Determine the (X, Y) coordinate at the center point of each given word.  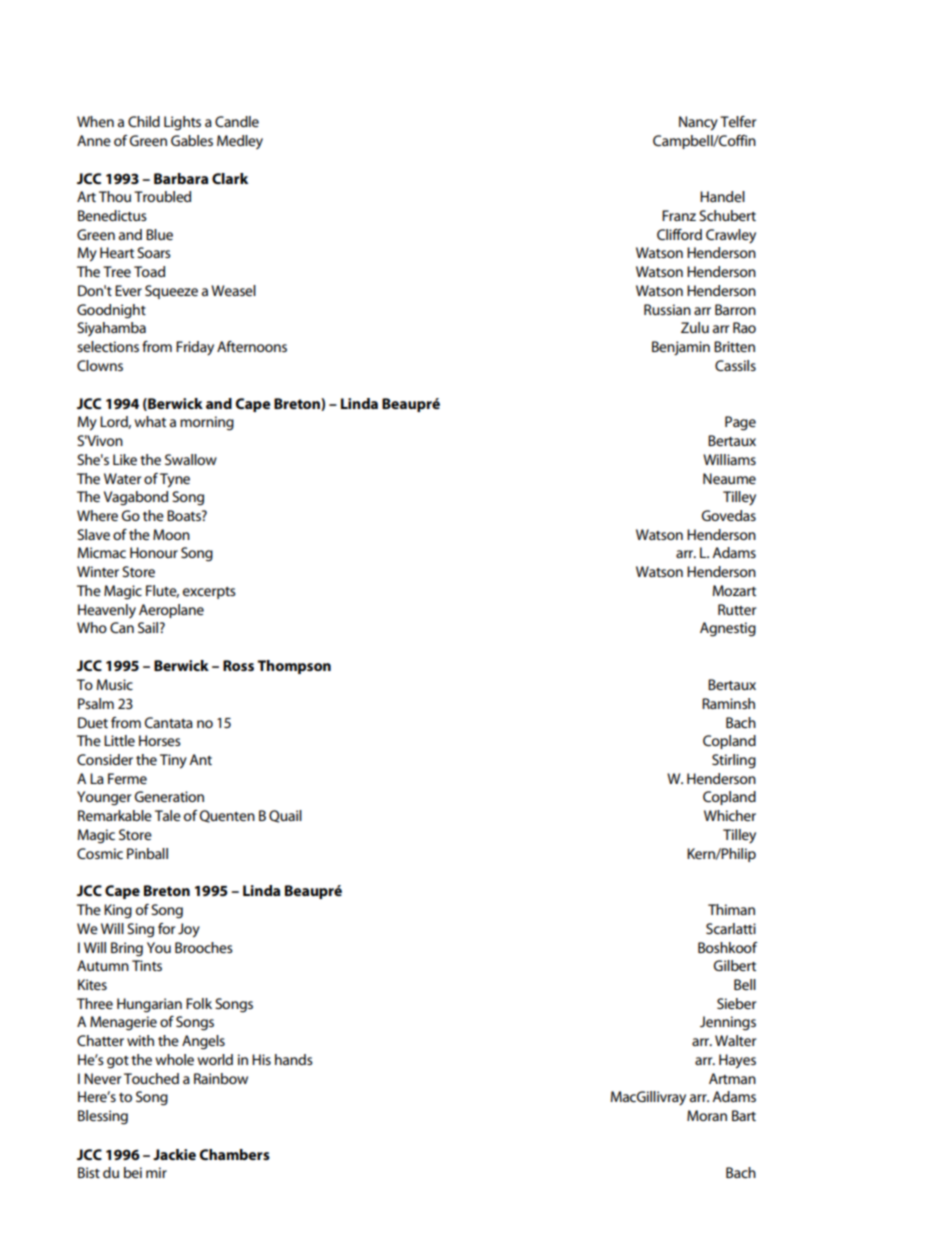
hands (294, 1059)
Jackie (174, 1154)
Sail (149, 627)
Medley (240, 142)
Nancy (698, 123)
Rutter (737, 609)
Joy (189, 930)
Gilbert (735, 965)
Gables (192, 140)
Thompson (294, 667)
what (150, 421)
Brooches (204, 947)
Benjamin (681, 348)
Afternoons (252, 346)
